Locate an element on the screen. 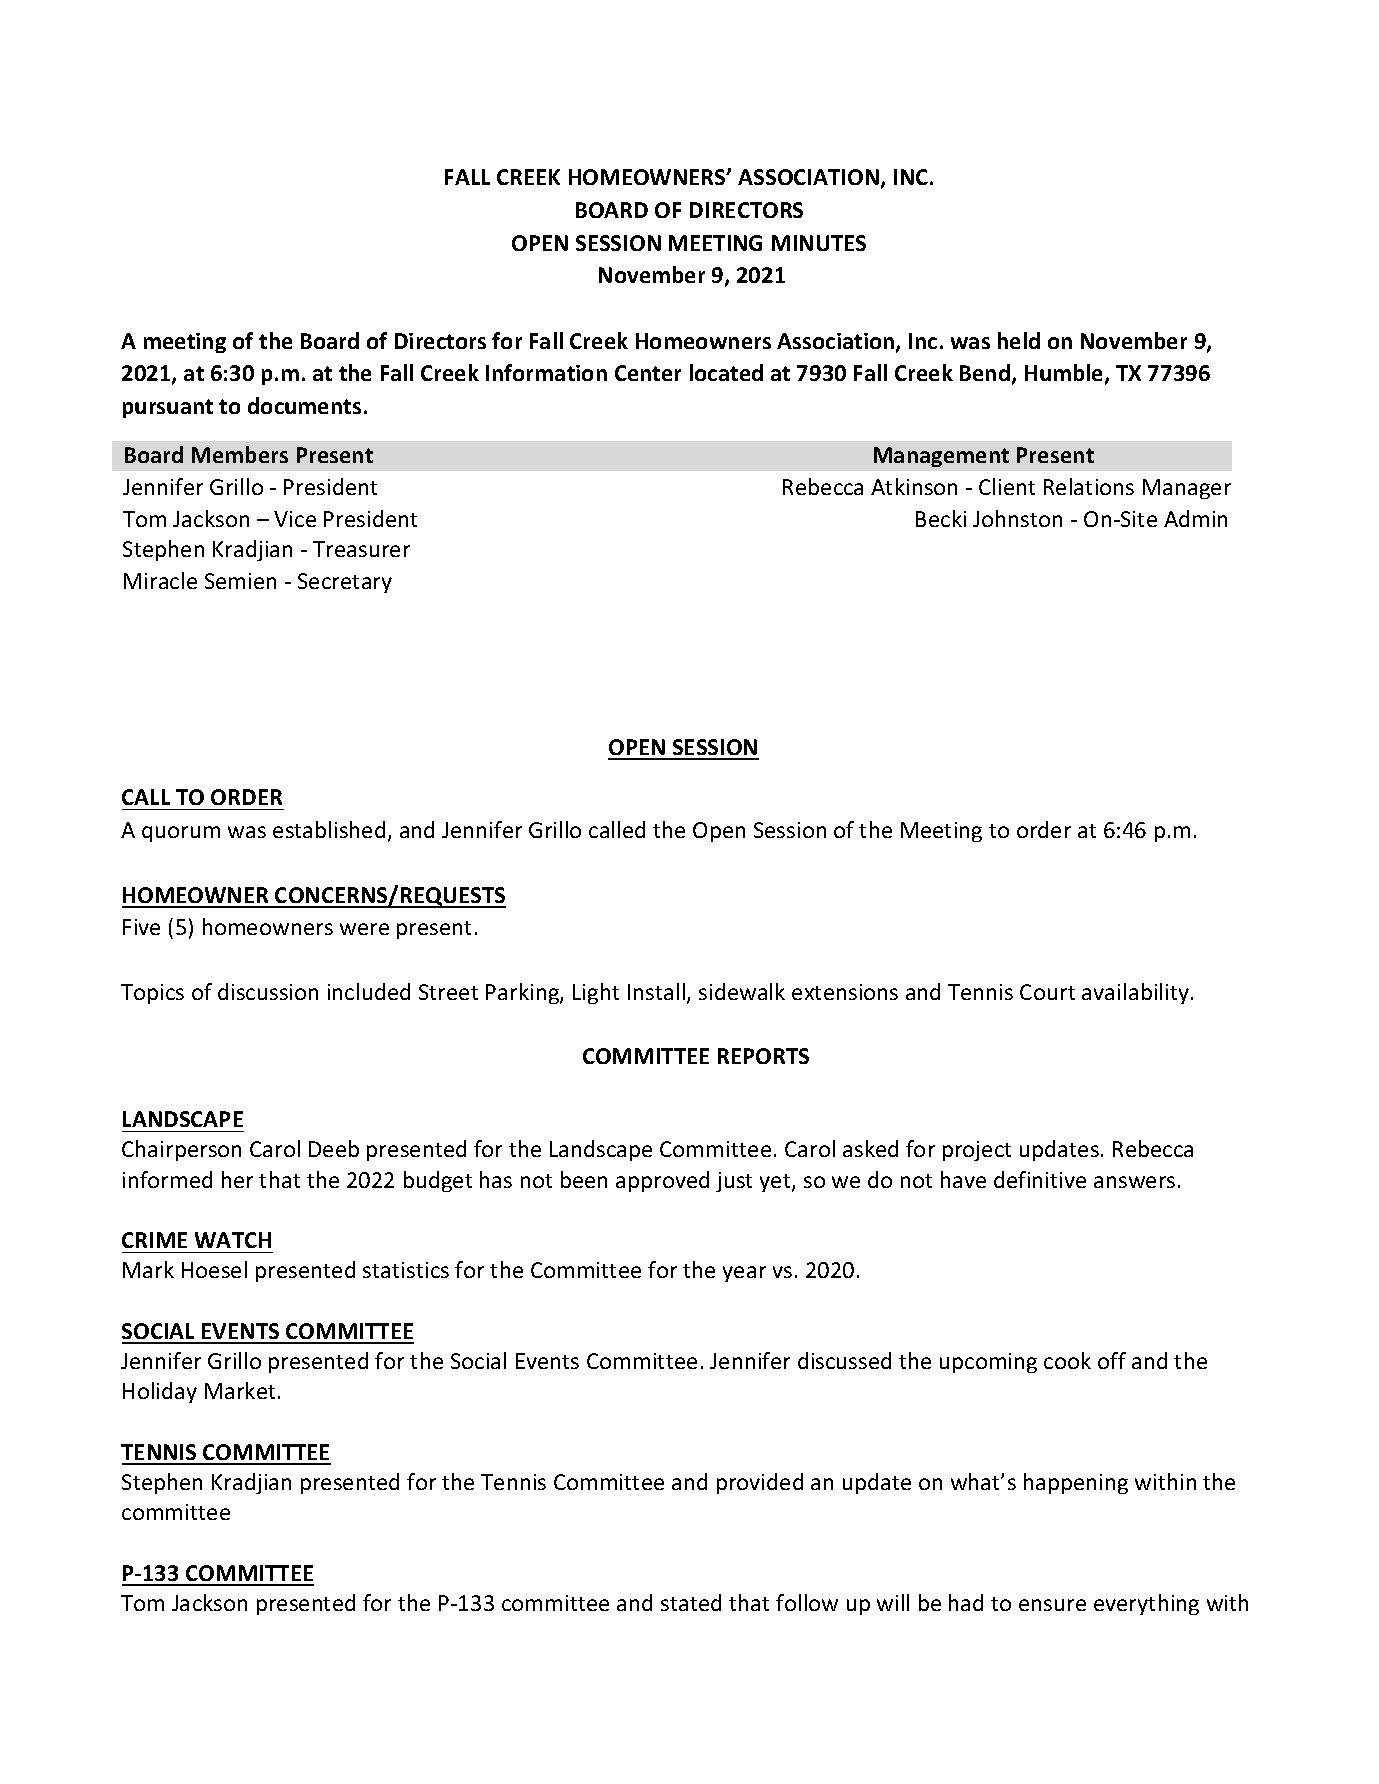 The height and width of the screenshot is (1784, 1379). Center is located at coordinates (648, 373).
